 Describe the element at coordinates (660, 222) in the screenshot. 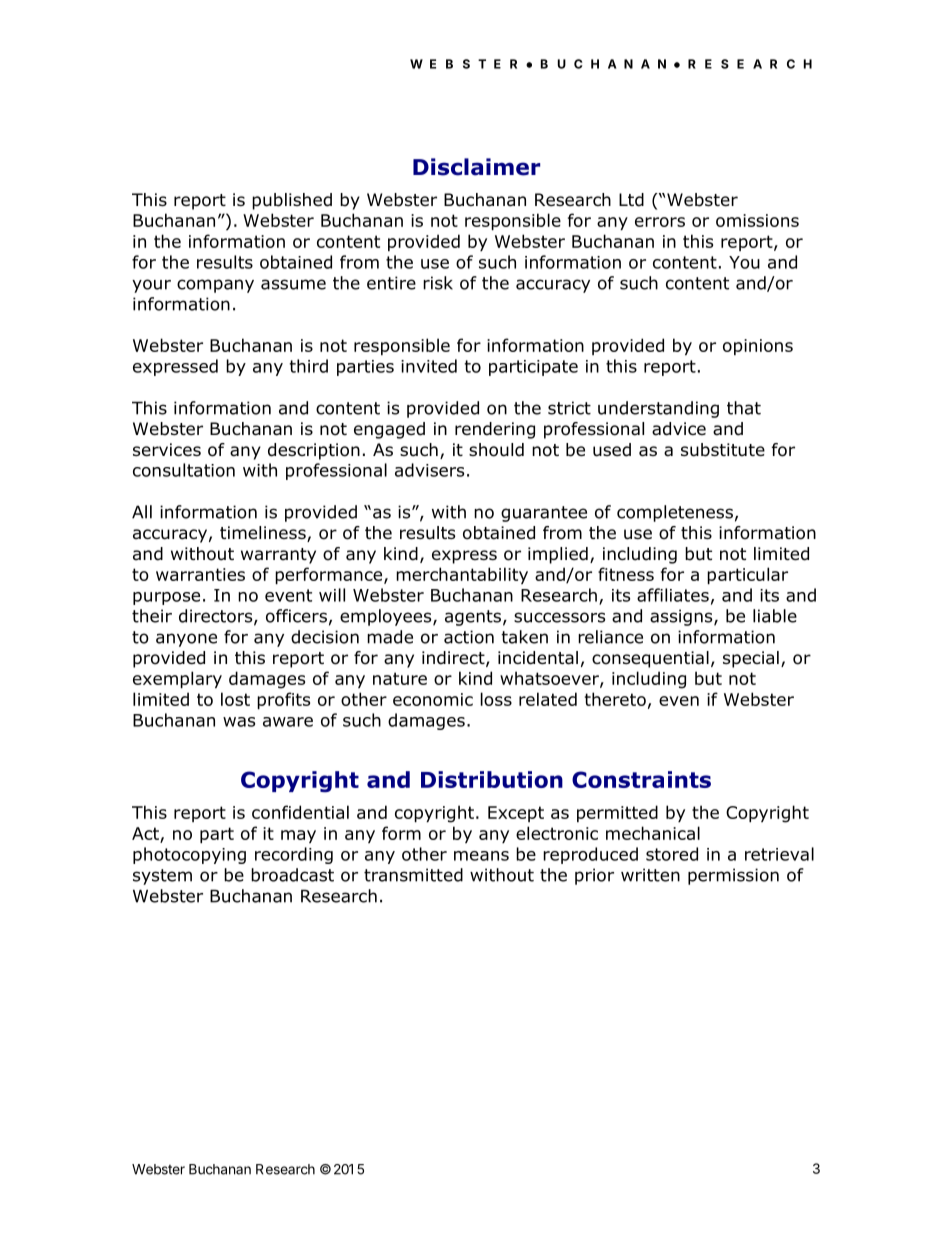

I see `errors` at that location.
